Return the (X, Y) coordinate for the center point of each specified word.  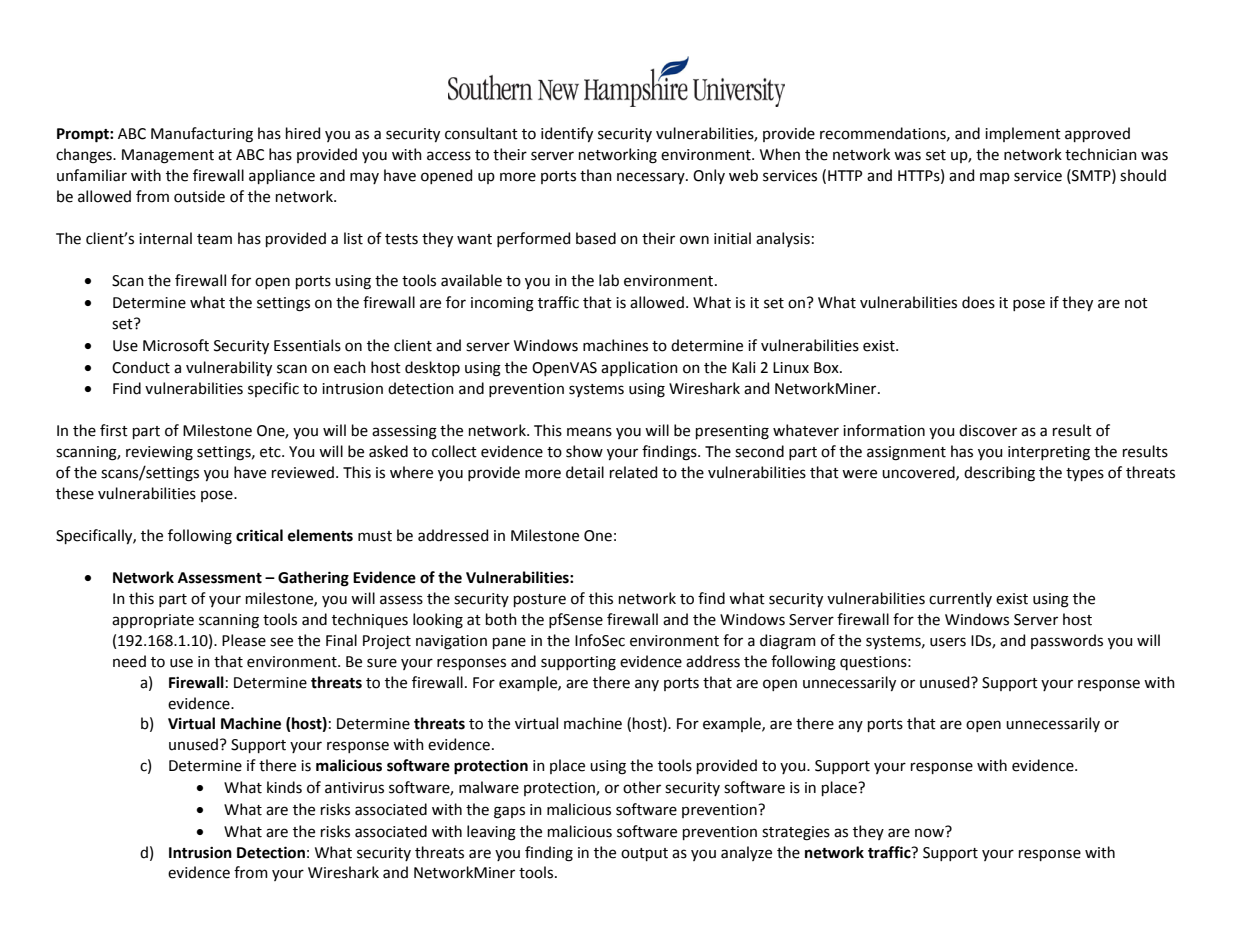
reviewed (303, 472)
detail (585, 472)
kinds (284, 787)
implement (1023, 134)
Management (168, 156)
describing (999, 474)
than (596, 175)
